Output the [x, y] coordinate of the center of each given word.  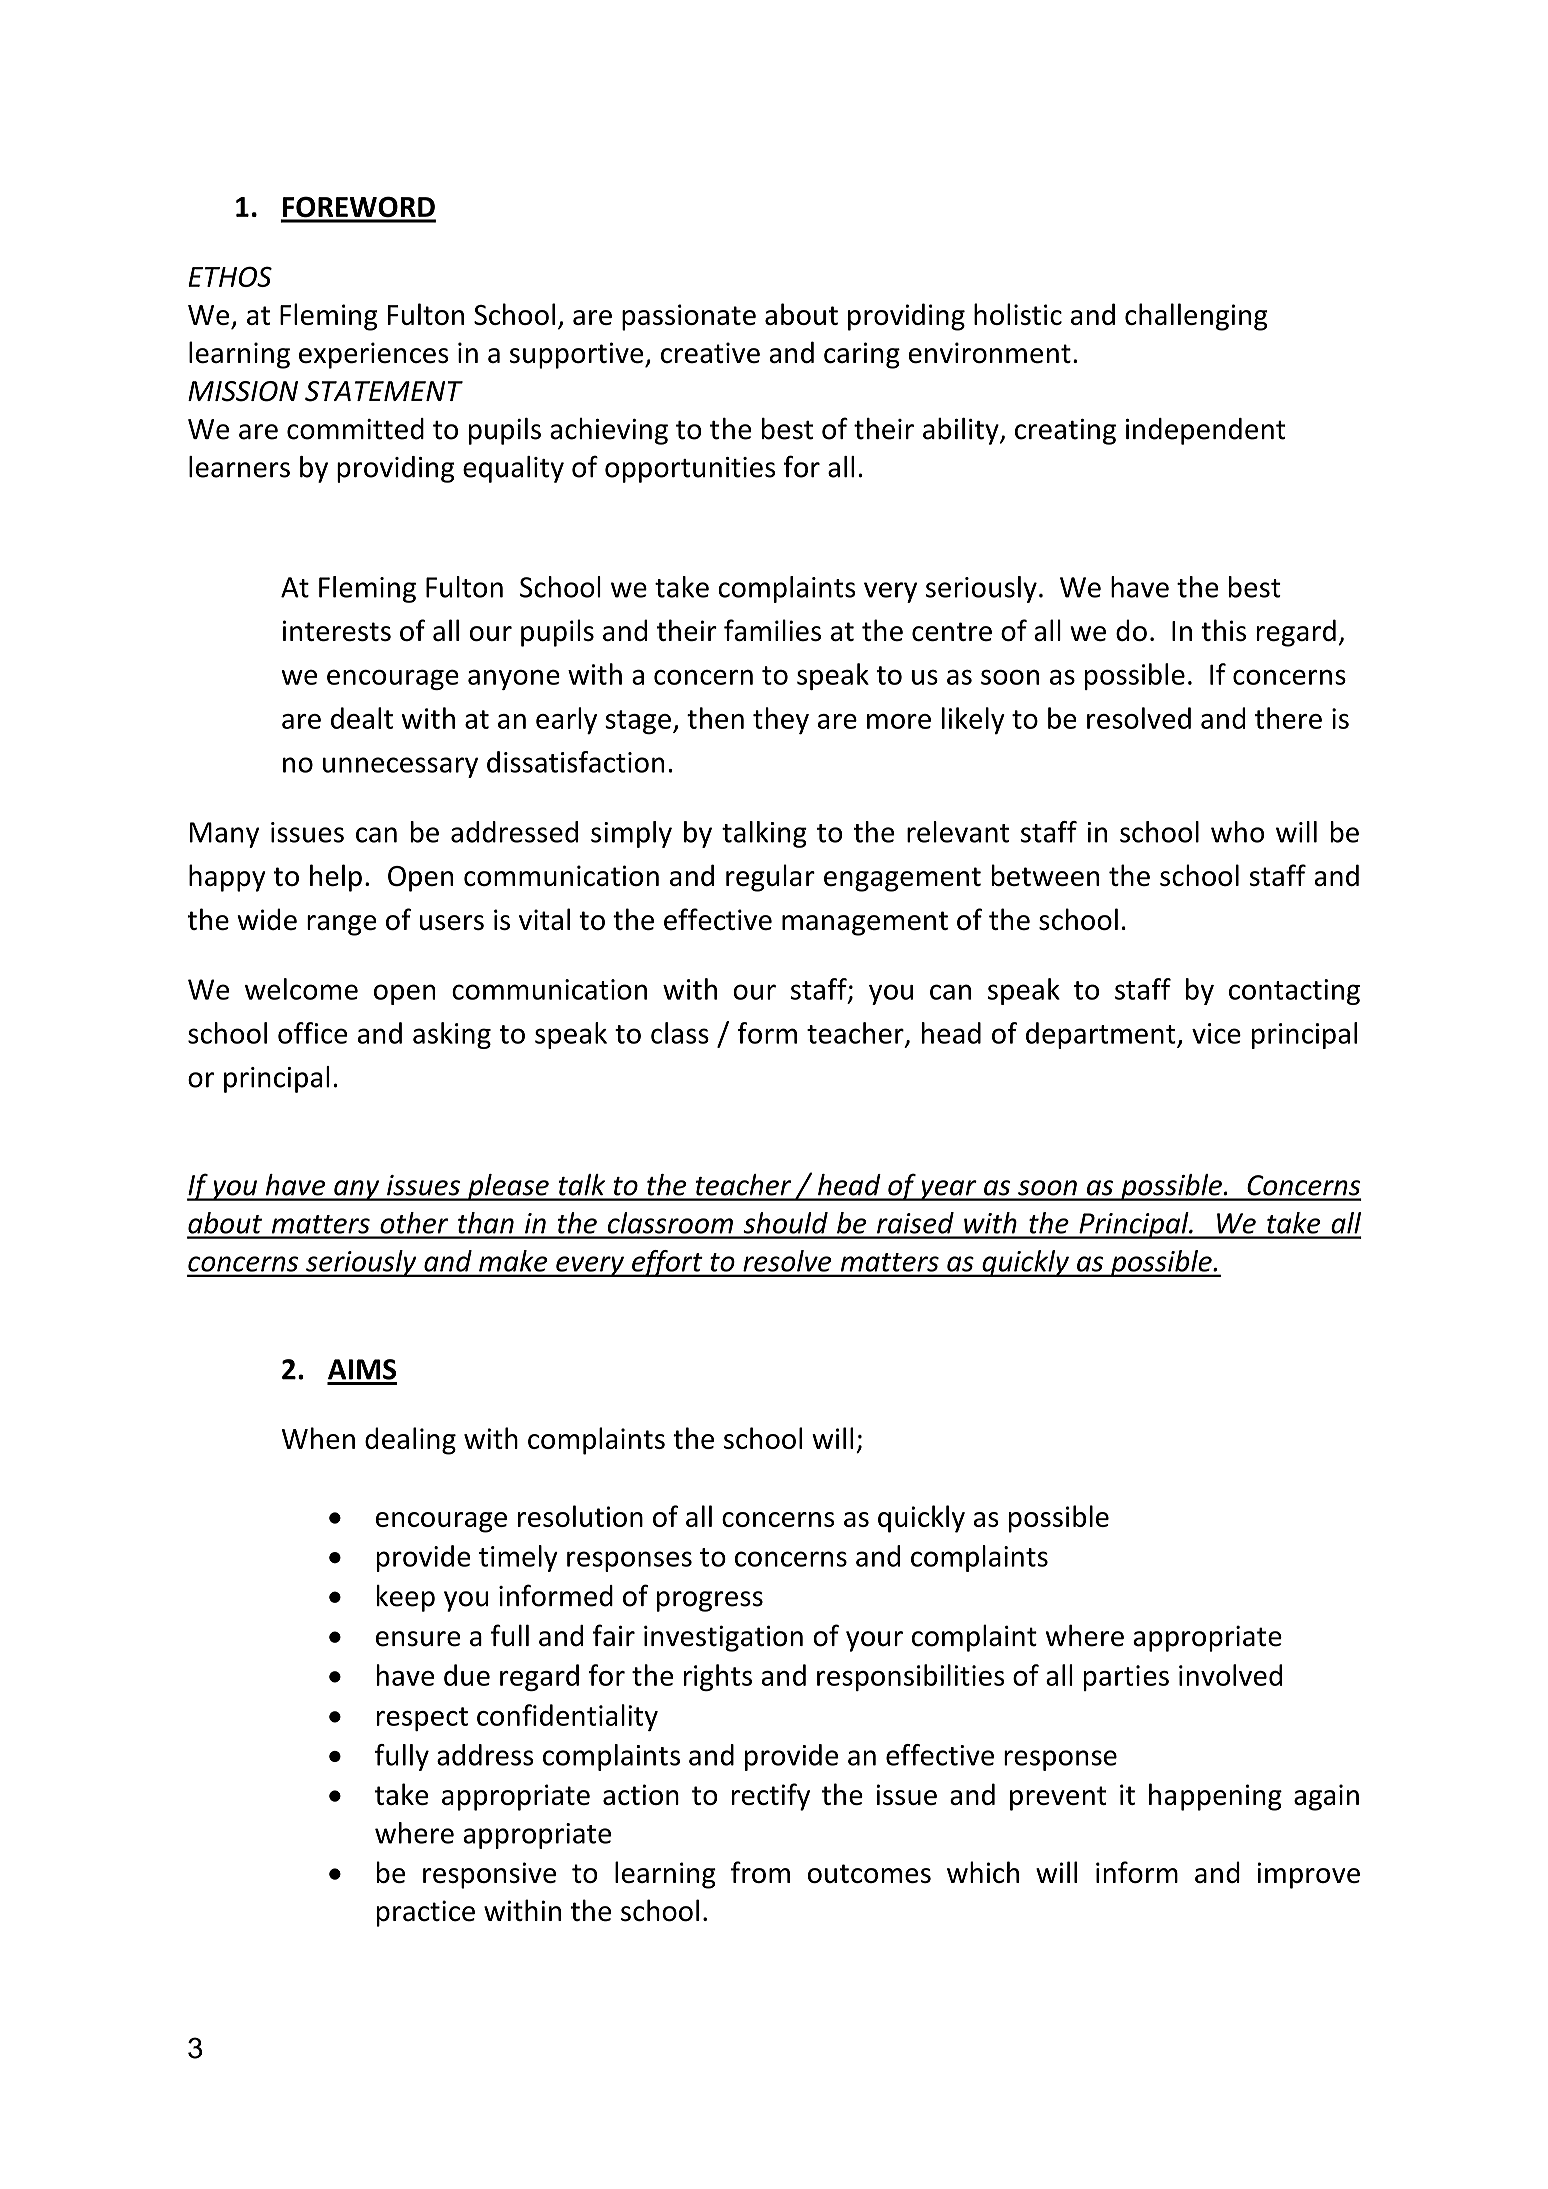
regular [770, 878]
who [1237, 832]
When [318, 1438]
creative [710, 353]
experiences [374, 355]
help [336, 878]
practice [426, 1913]
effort [667, 1263]
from [760, 1872]
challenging [1196, 317]
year [948, 1190]
